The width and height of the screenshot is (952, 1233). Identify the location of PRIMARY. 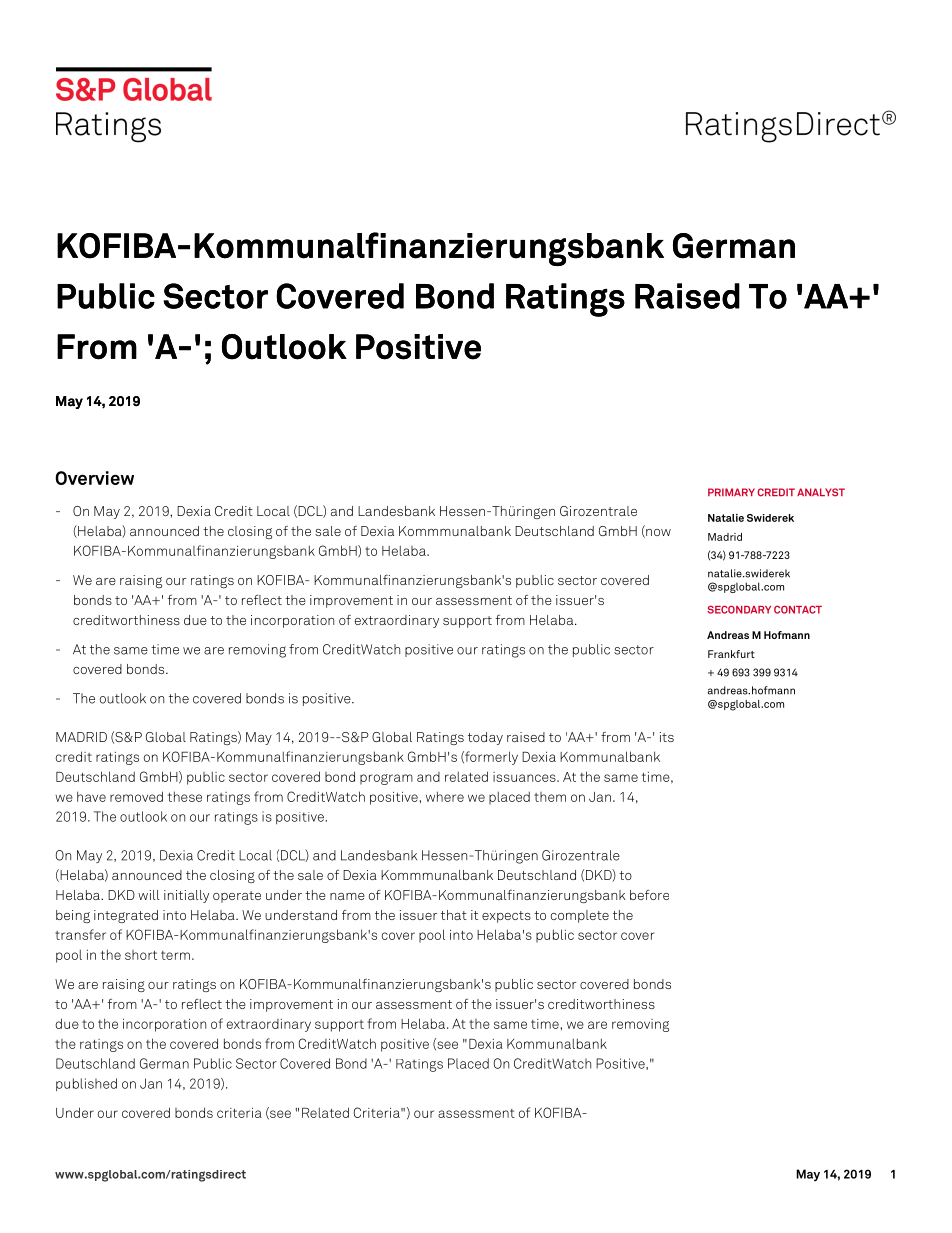
(731, 492).
